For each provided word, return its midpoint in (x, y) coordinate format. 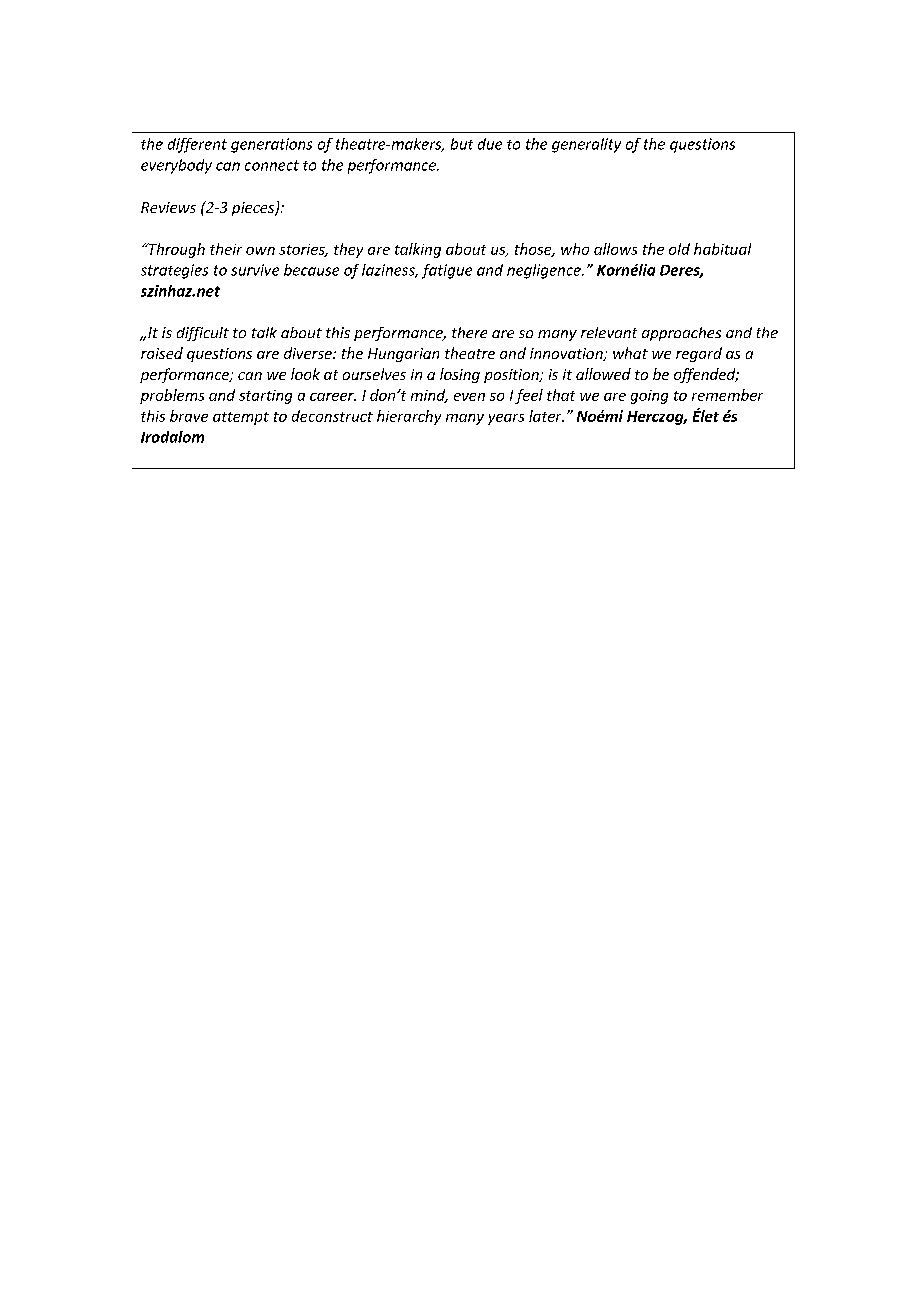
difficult (203, 334)
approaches (681, 334)
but (462, 144)
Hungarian (403, 355)
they (348, 250)
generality (586, 145)
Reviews (168, 207)
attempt (241, 418)
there (469, 332)
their (226, 249)
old (679, 249)
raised (162, 353)
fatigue (447, 271)
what (630, 353)
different (197, 145)
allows (615, 249)
